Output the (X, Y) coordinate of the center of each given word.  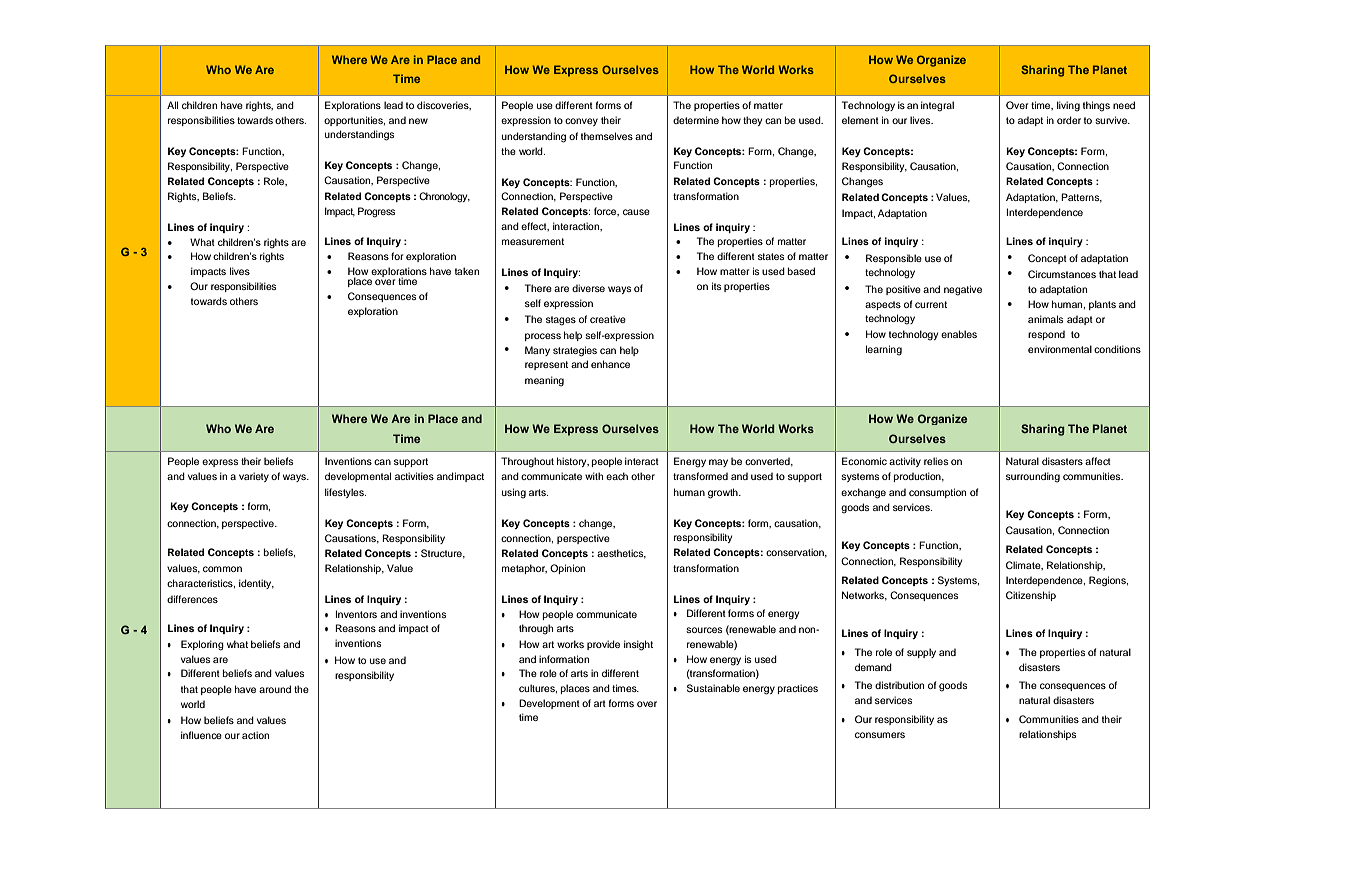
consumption (937, 493)
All (172, 105)
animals (1045, 319)
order (1069, 120)
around (275, 689)
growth (724, 493)
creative (608, 319)
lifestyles (345, 493)
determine (696, 120)
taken (467, 271)
